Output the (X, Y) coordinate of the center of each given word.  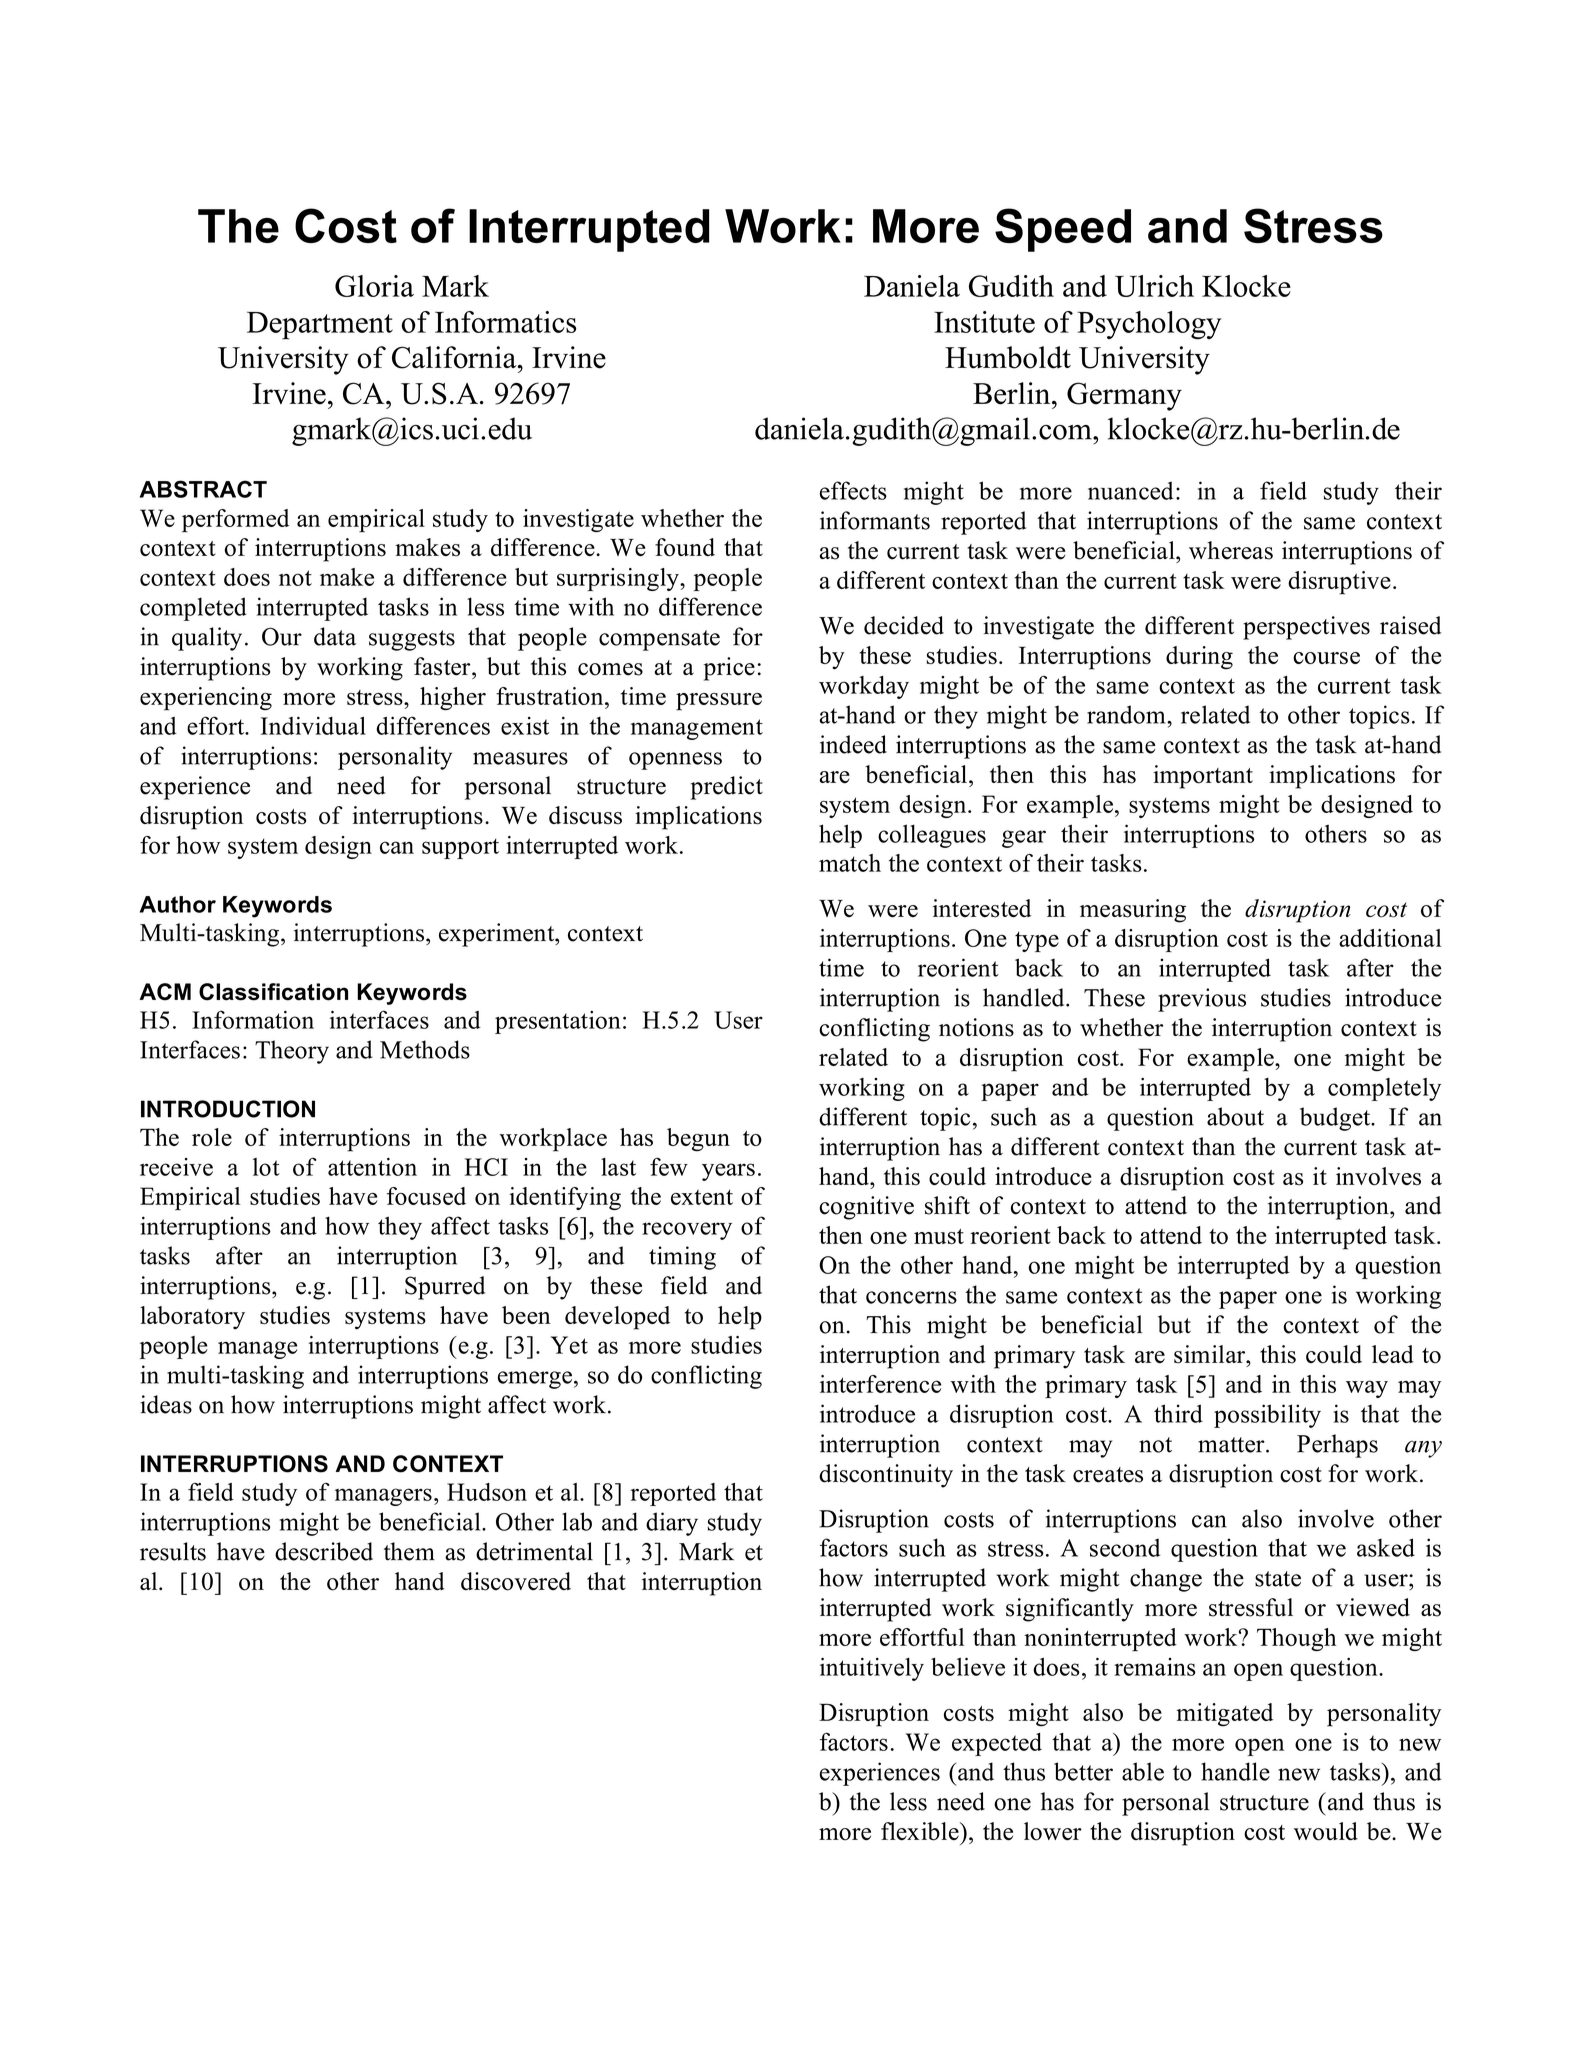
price (729, 669)
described (324, 1551)
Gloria (374, 286)
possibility (1267, 1416)
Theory (292, 1052)
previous (1202, 1000)
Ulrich (1154, 286)
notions (976, 1027)
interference (880, 1384)
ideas (166, 1404)
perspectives (1306, 628)
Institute (984, 322)
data (335, 636)
